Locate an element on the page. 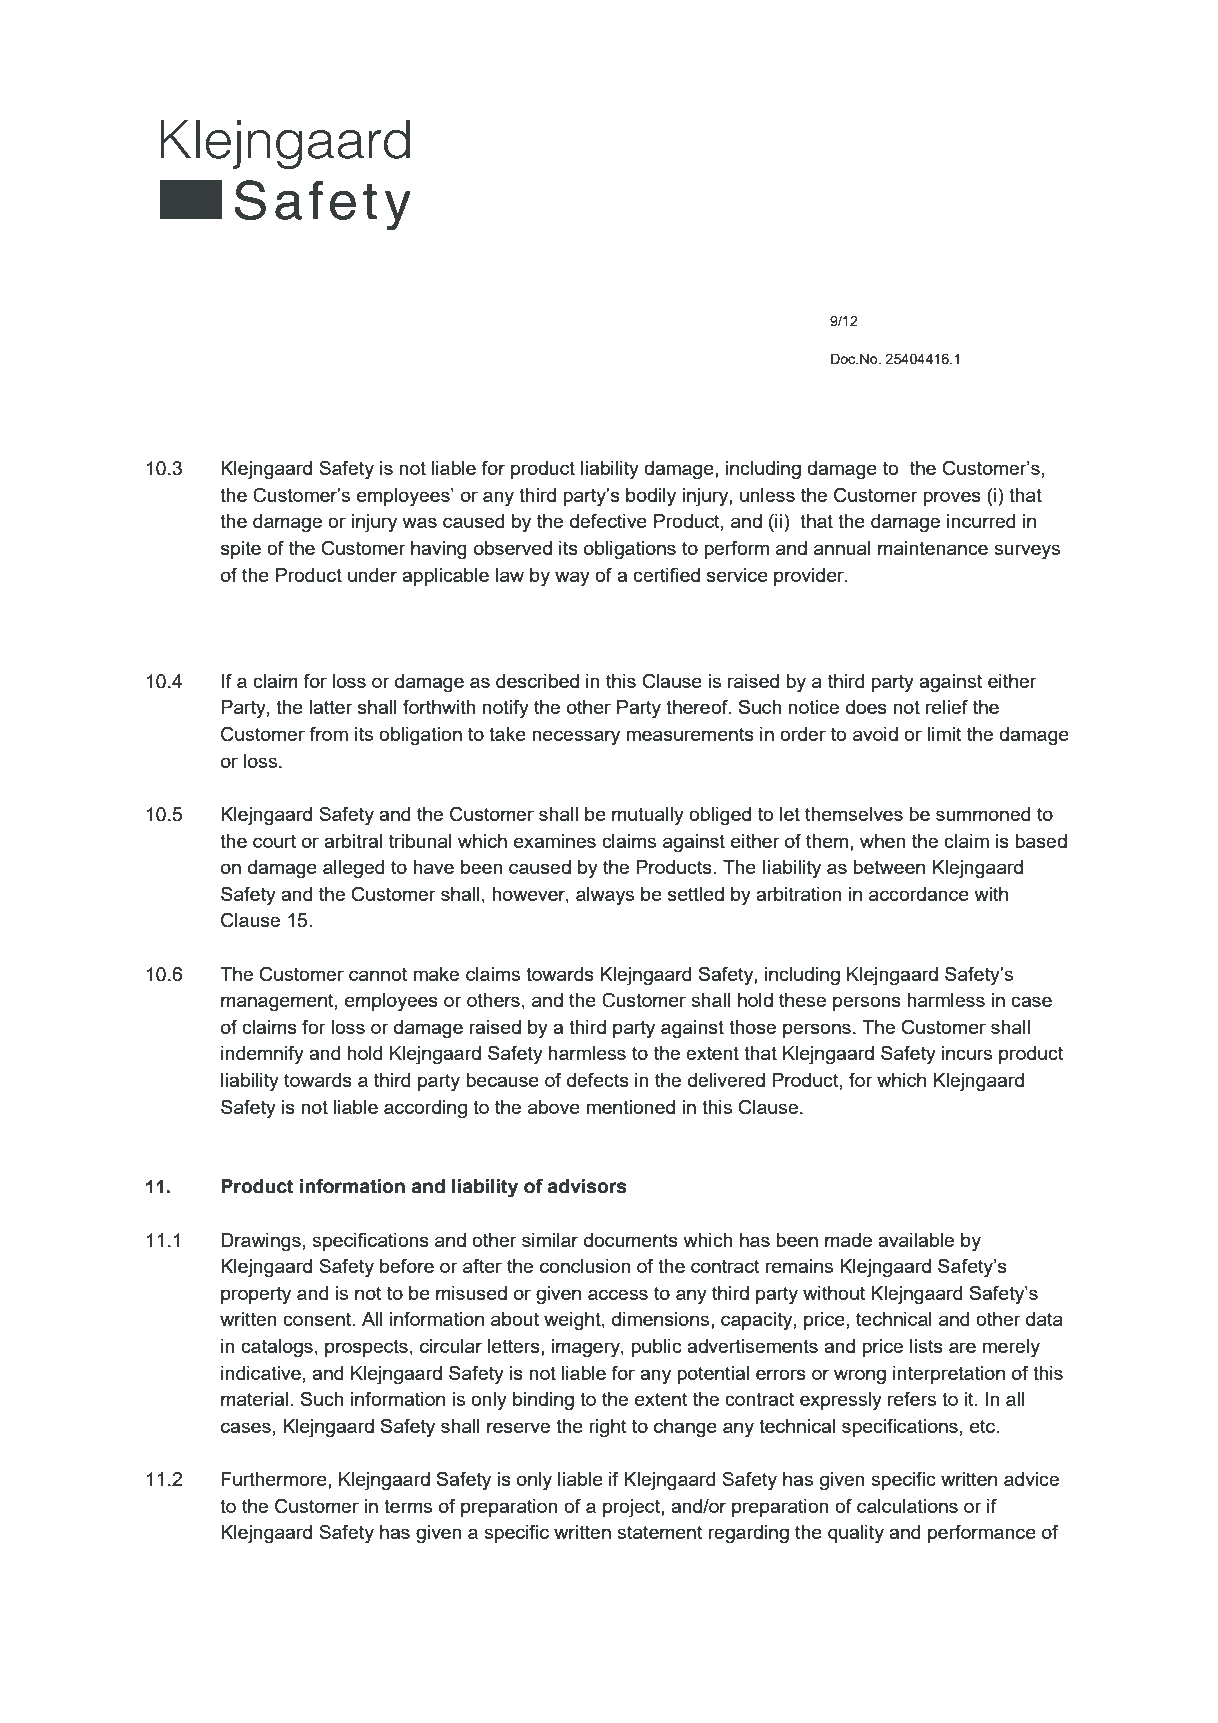 This image has width=1218, height=1723. between is located at coordinates (889, 867).
